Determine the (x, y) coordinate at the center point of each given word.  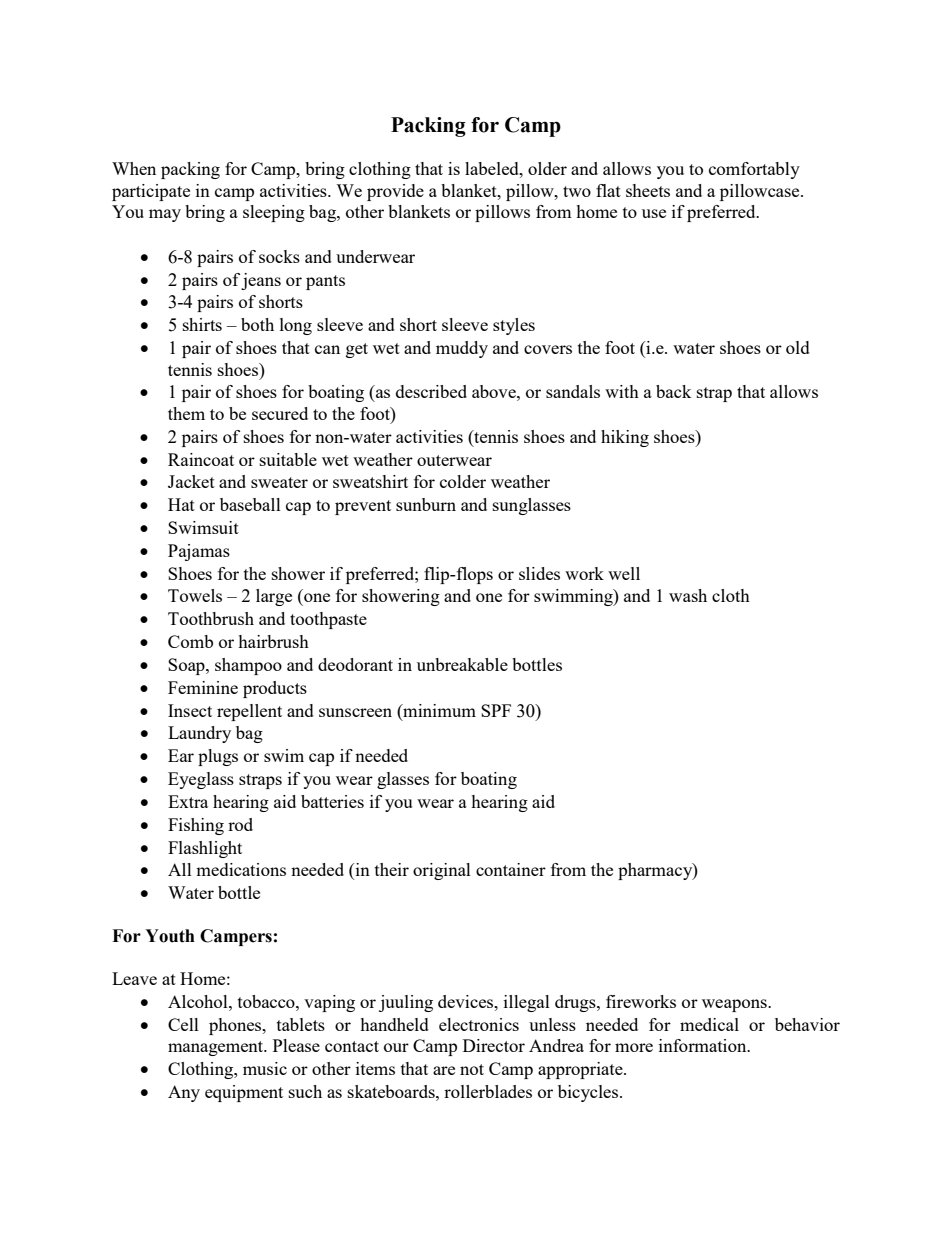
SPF (496, 710)
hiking (625, 438)
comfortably (754, 170)
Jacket (191, 481)
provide (395, 192)
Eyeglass (201, 780)
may (165, 215)
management (217, 1048)
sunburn (426, 504)
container (511, 869)
